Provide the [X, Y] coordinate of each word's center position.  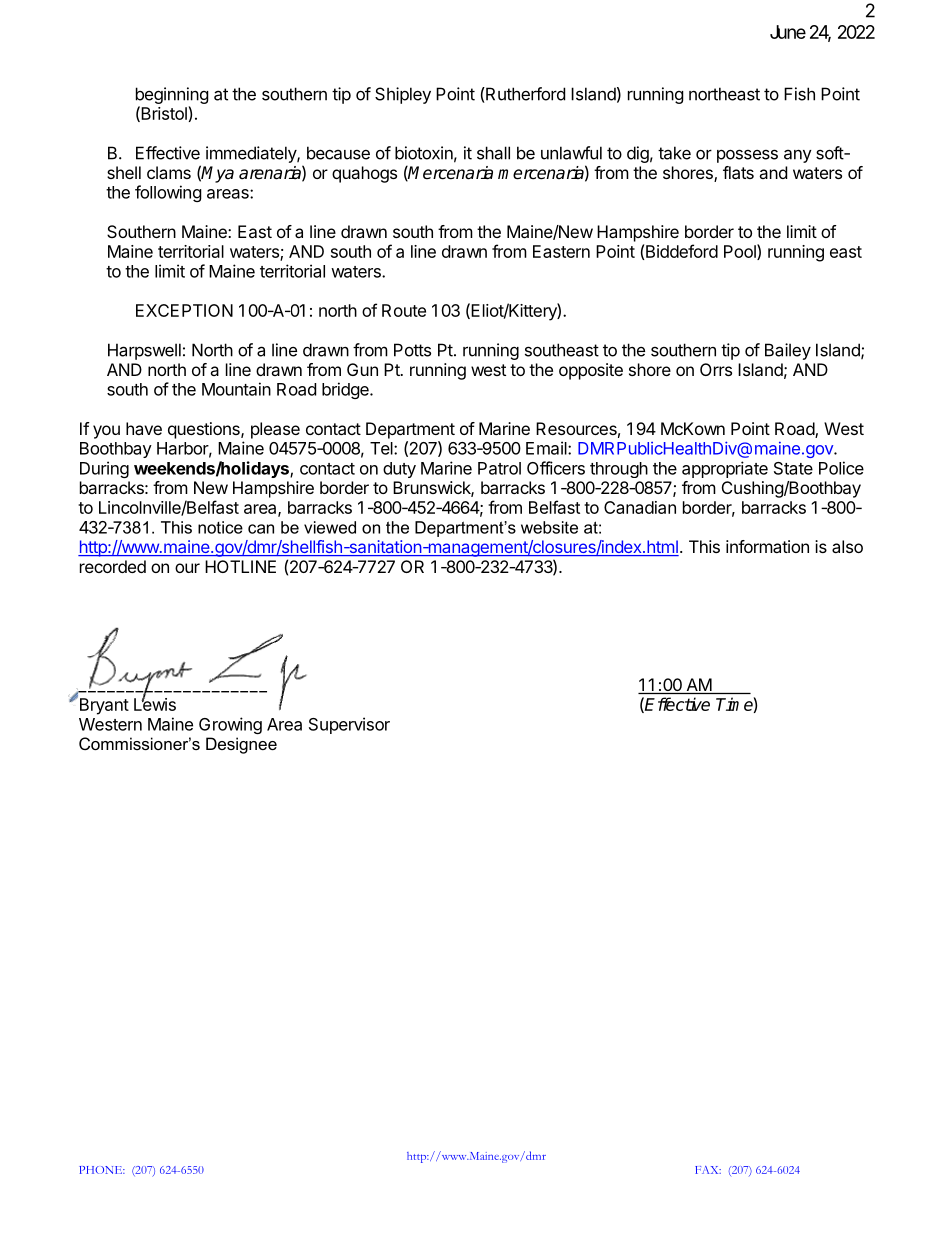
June [788, 32]
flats [738, 172]
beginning [172, 95]
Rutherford [524, 94]
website [549, 527]
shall [493, 153]
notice [220, 527]
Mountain [236, 389]
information [767, 546]
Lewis [155, 703]
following [168, 193]
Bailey [788, 351]
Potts [412, 350]
